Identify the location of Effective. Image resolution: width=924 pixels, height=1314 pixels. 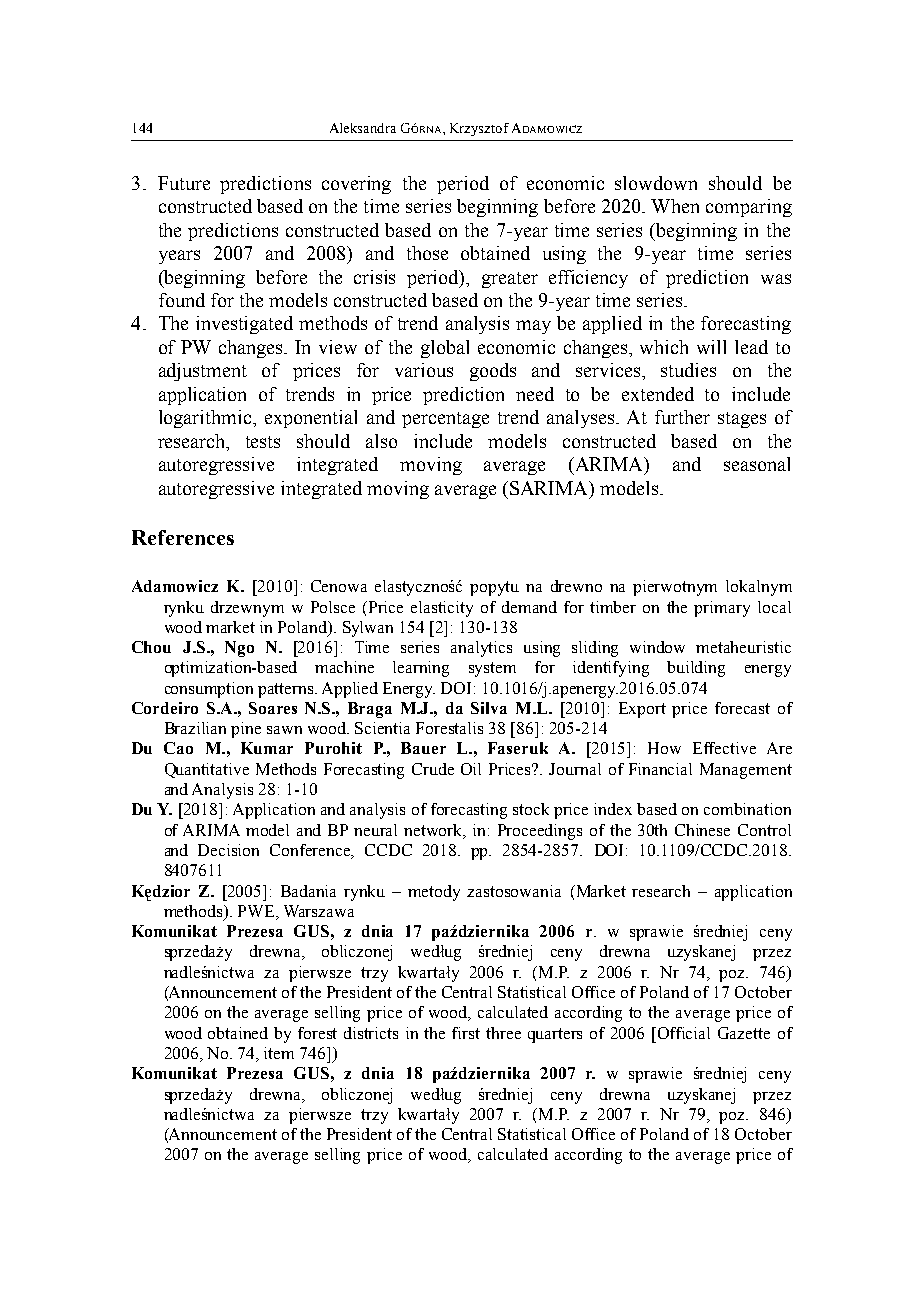
(724, 748).
